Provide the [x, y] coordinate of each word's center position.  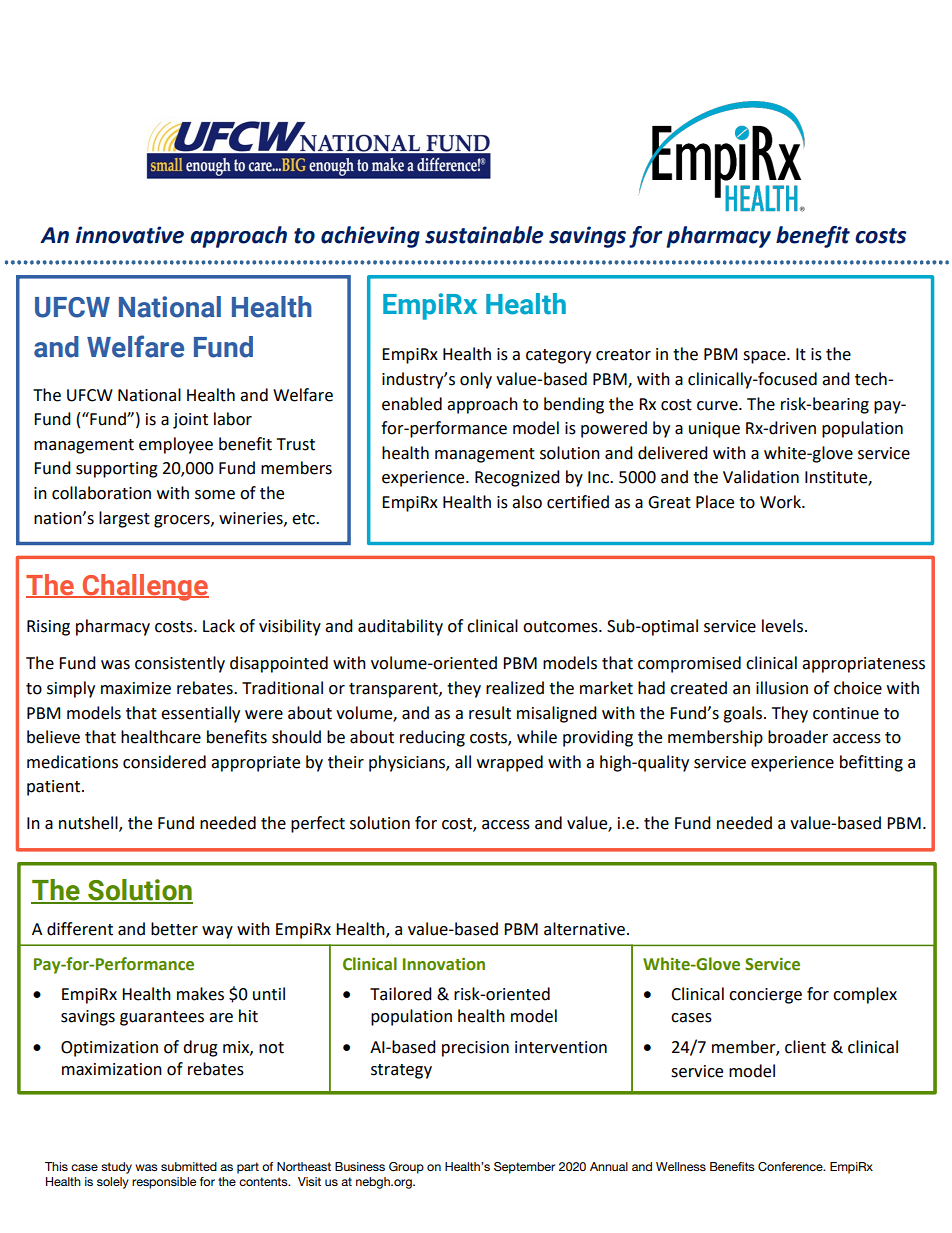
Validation [761, 477]
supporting [117, 470]
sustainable [484, 235]
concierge [765, 996]
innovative [130, 235]
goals [742, 714]
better [174, 929]
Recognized [517, 478]
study [116, 1168]
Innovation [444, 964]
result [490, 713]
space [765, 357]
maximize [136, 688]
